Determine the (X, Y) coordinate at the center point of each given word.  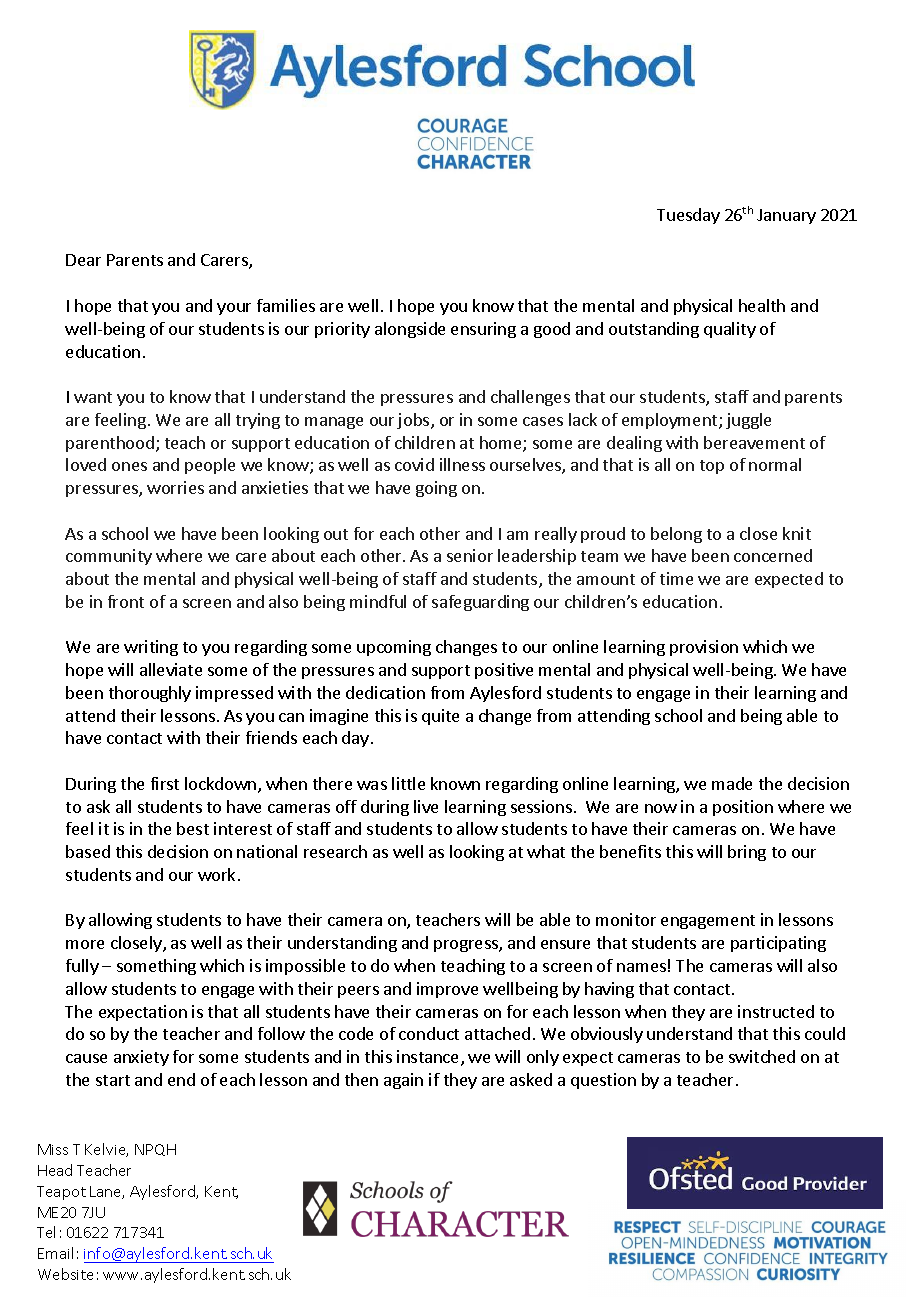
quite (440, 717)
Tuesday (688, 216)
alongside (410, 330)
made (732, 783)
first (165, 783)
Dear (83, 260)
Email (55, 1253)
